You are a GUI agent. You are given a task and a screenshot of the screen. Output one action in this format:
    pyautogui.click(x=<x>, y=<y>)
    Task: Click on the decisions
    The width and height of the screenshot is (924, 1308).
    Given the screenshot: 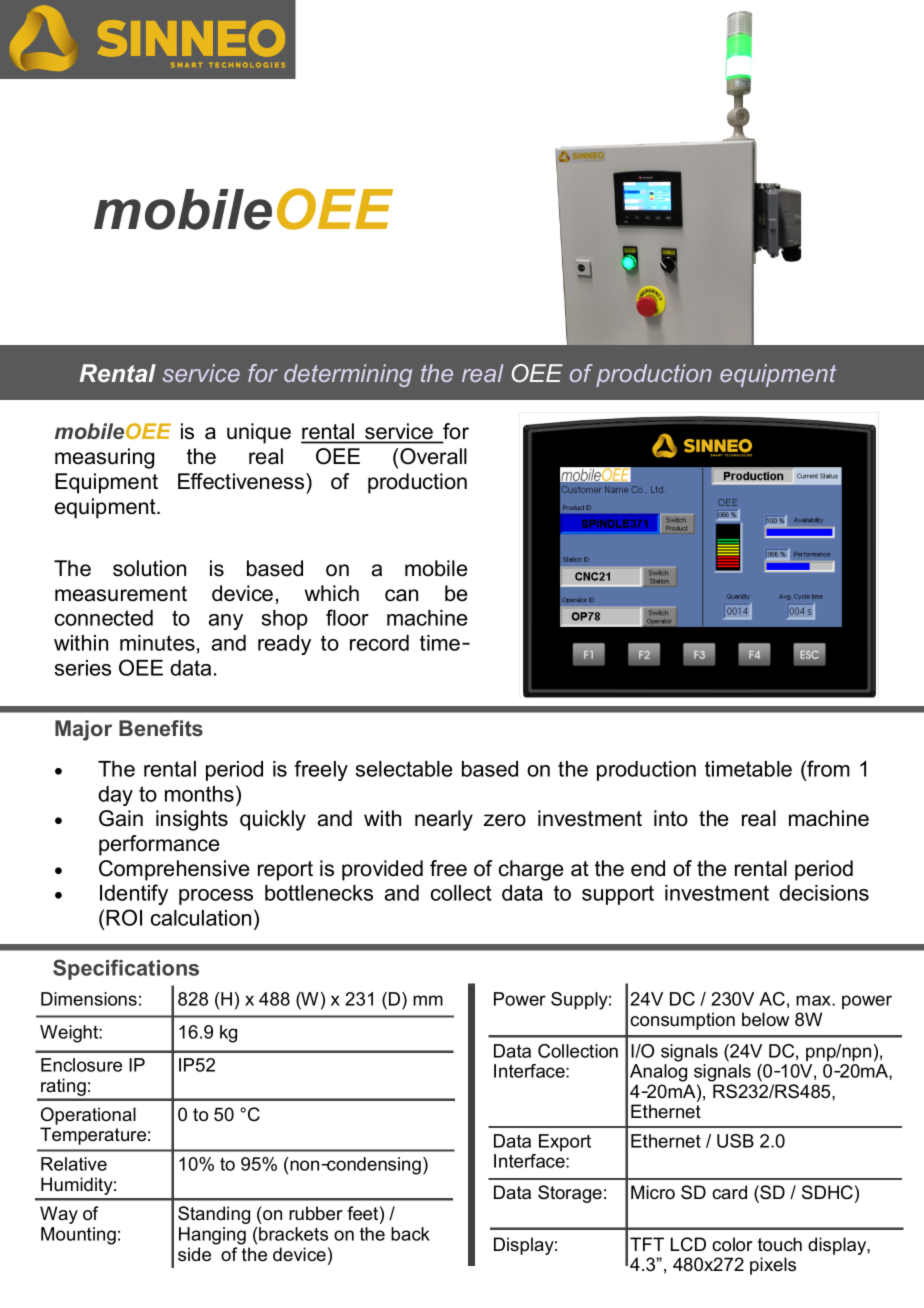 What is the action you would take?
    pyautogui.click(x=824, y=893)
